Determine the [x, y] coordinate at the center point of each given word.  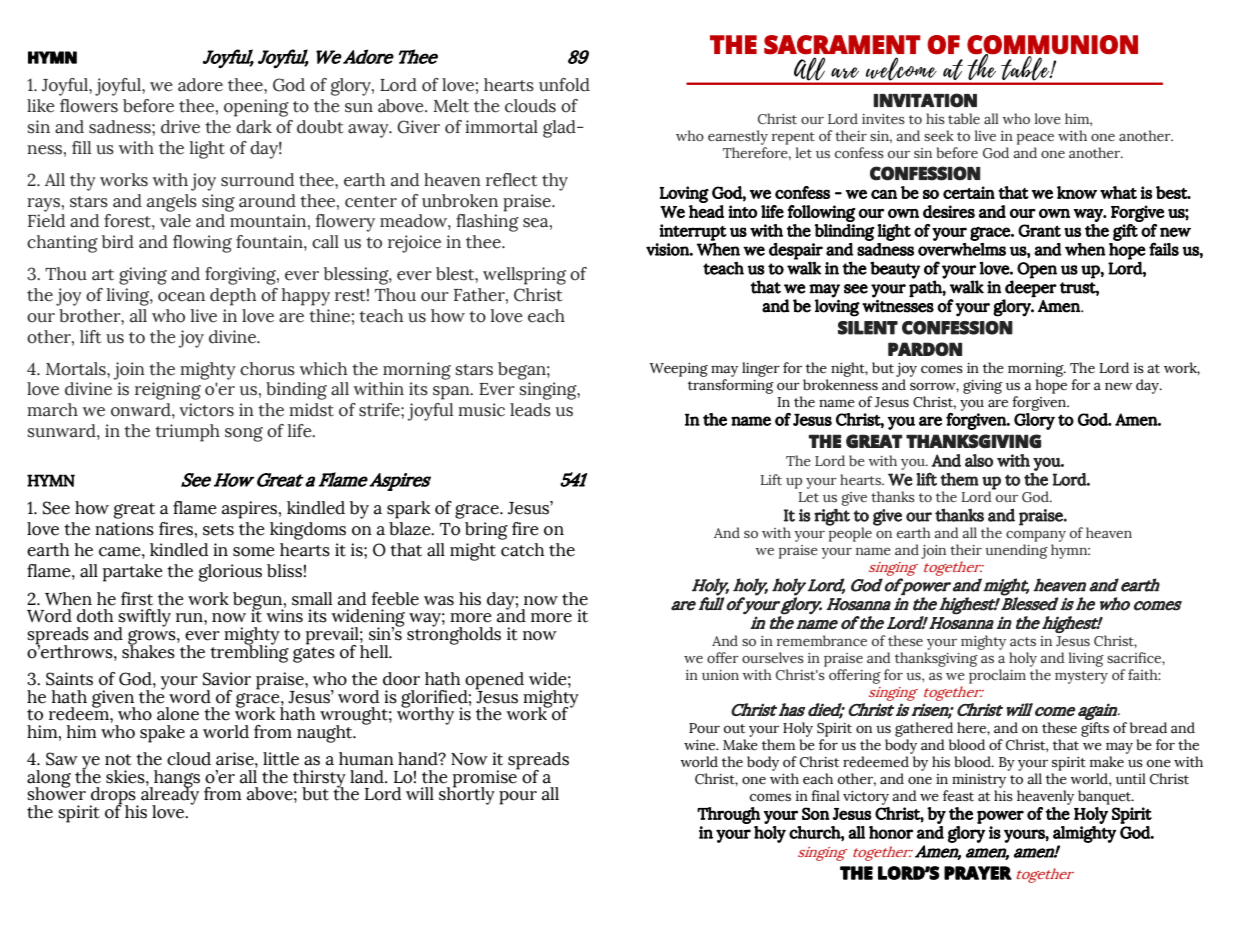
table [964, 118]
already [170, 796]
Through [728, 815]
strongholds [454, 634]
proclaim [997, 676]
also [979, 460]
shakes [148, 650]
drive [180, 127]
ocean [181, 297]
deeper [1031, 287]
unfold [564, 85]
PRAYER [978, 873]
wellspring [524, 276]
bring [486, 531]
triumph [187, 433]
